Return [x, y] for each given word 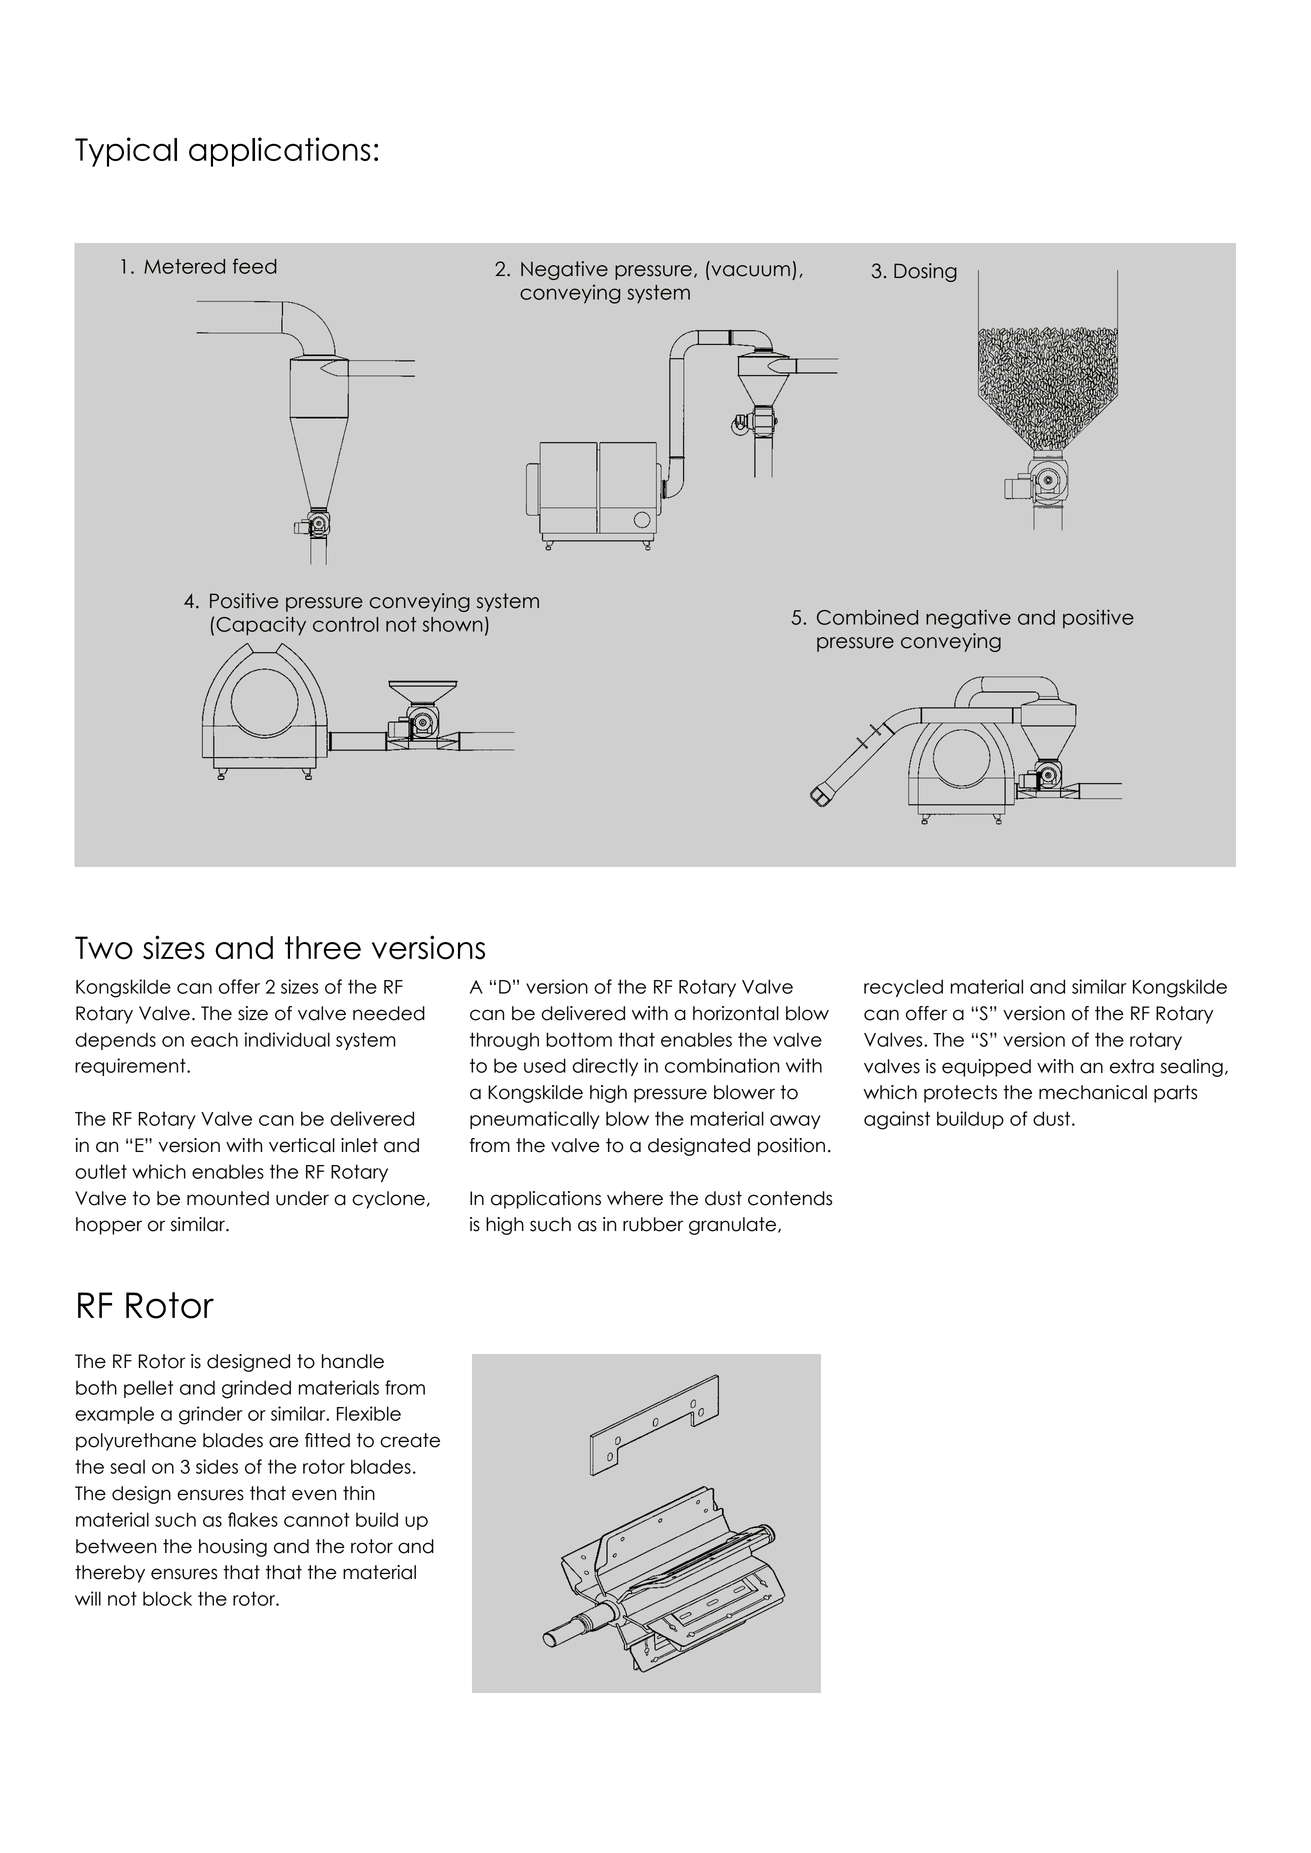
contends [790, 1198]
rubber [653, 1224]
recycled [903, 988]
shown [453, 624]
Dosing [925, 272]
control [346, 624]
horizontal [736, 1013]
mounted [228, 1198]
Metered [184, 266]
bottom [579, 1039]
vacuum [751, 271]
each [214, 1039]
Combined [867, 617]
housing [233, 1548]
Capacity [261, 626]
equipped [986, 1068]
